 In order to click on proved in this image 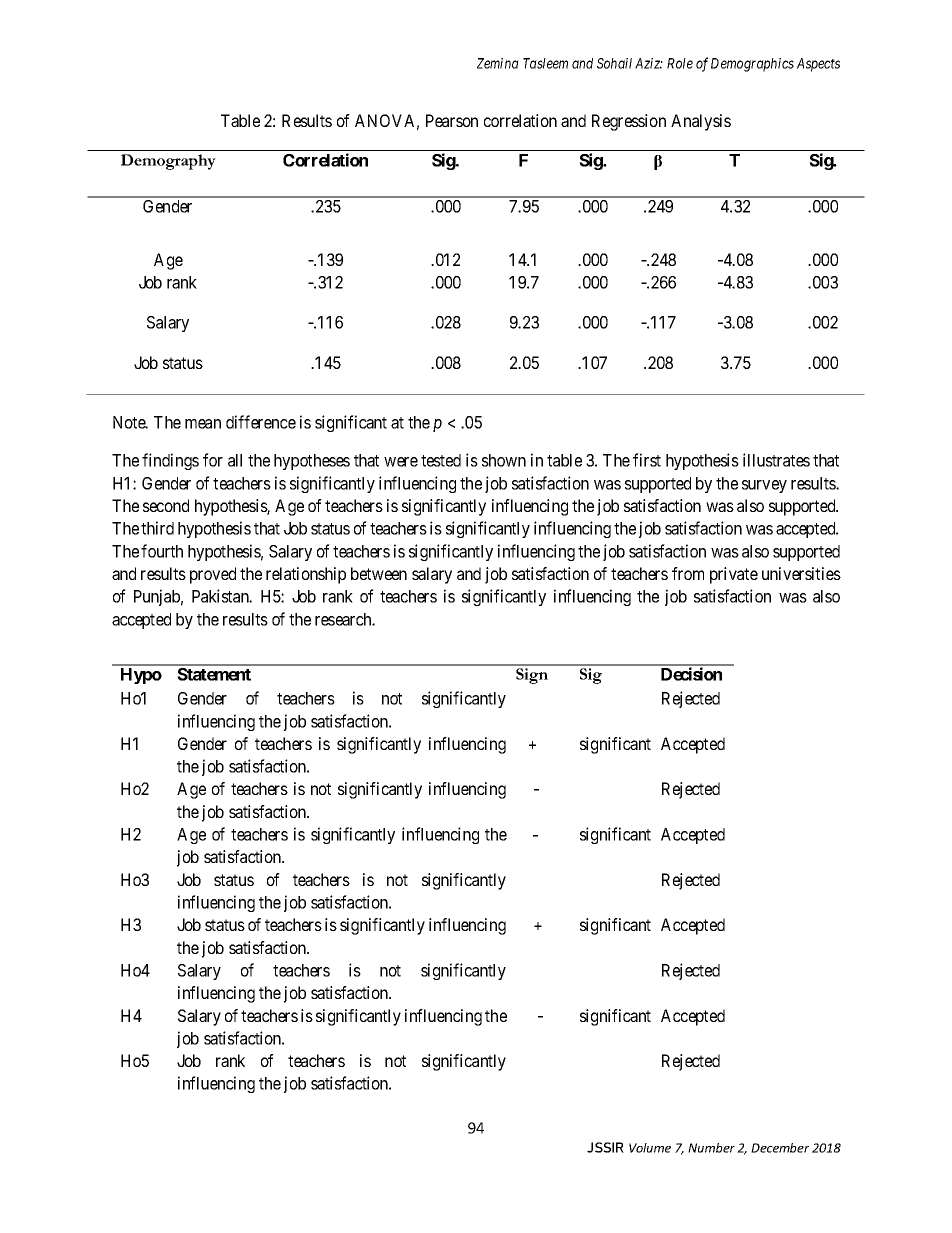, I will do `click(213, 575)`.
